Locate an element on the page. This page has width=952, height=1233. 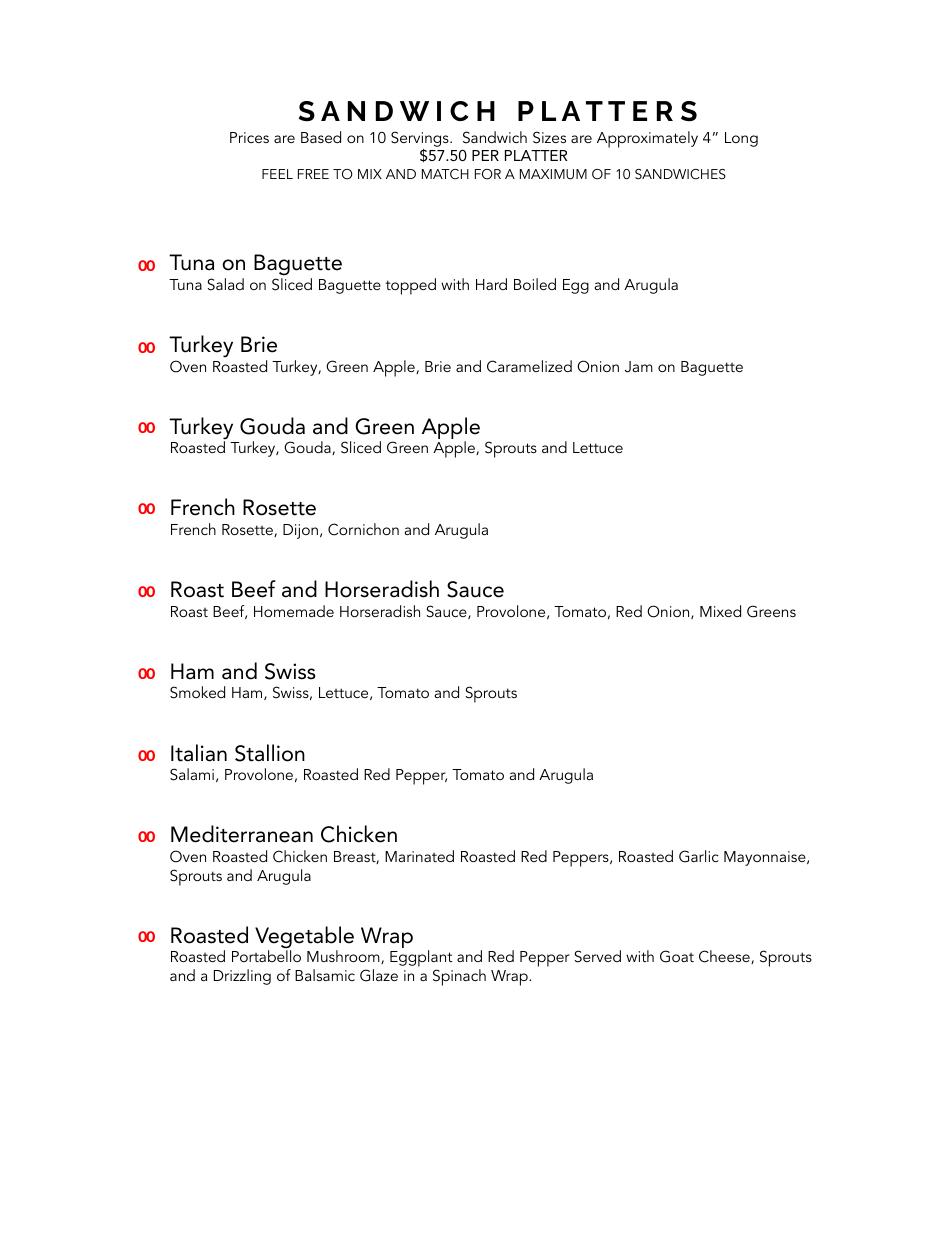
FEEL is located at coordinates (277, 174).
